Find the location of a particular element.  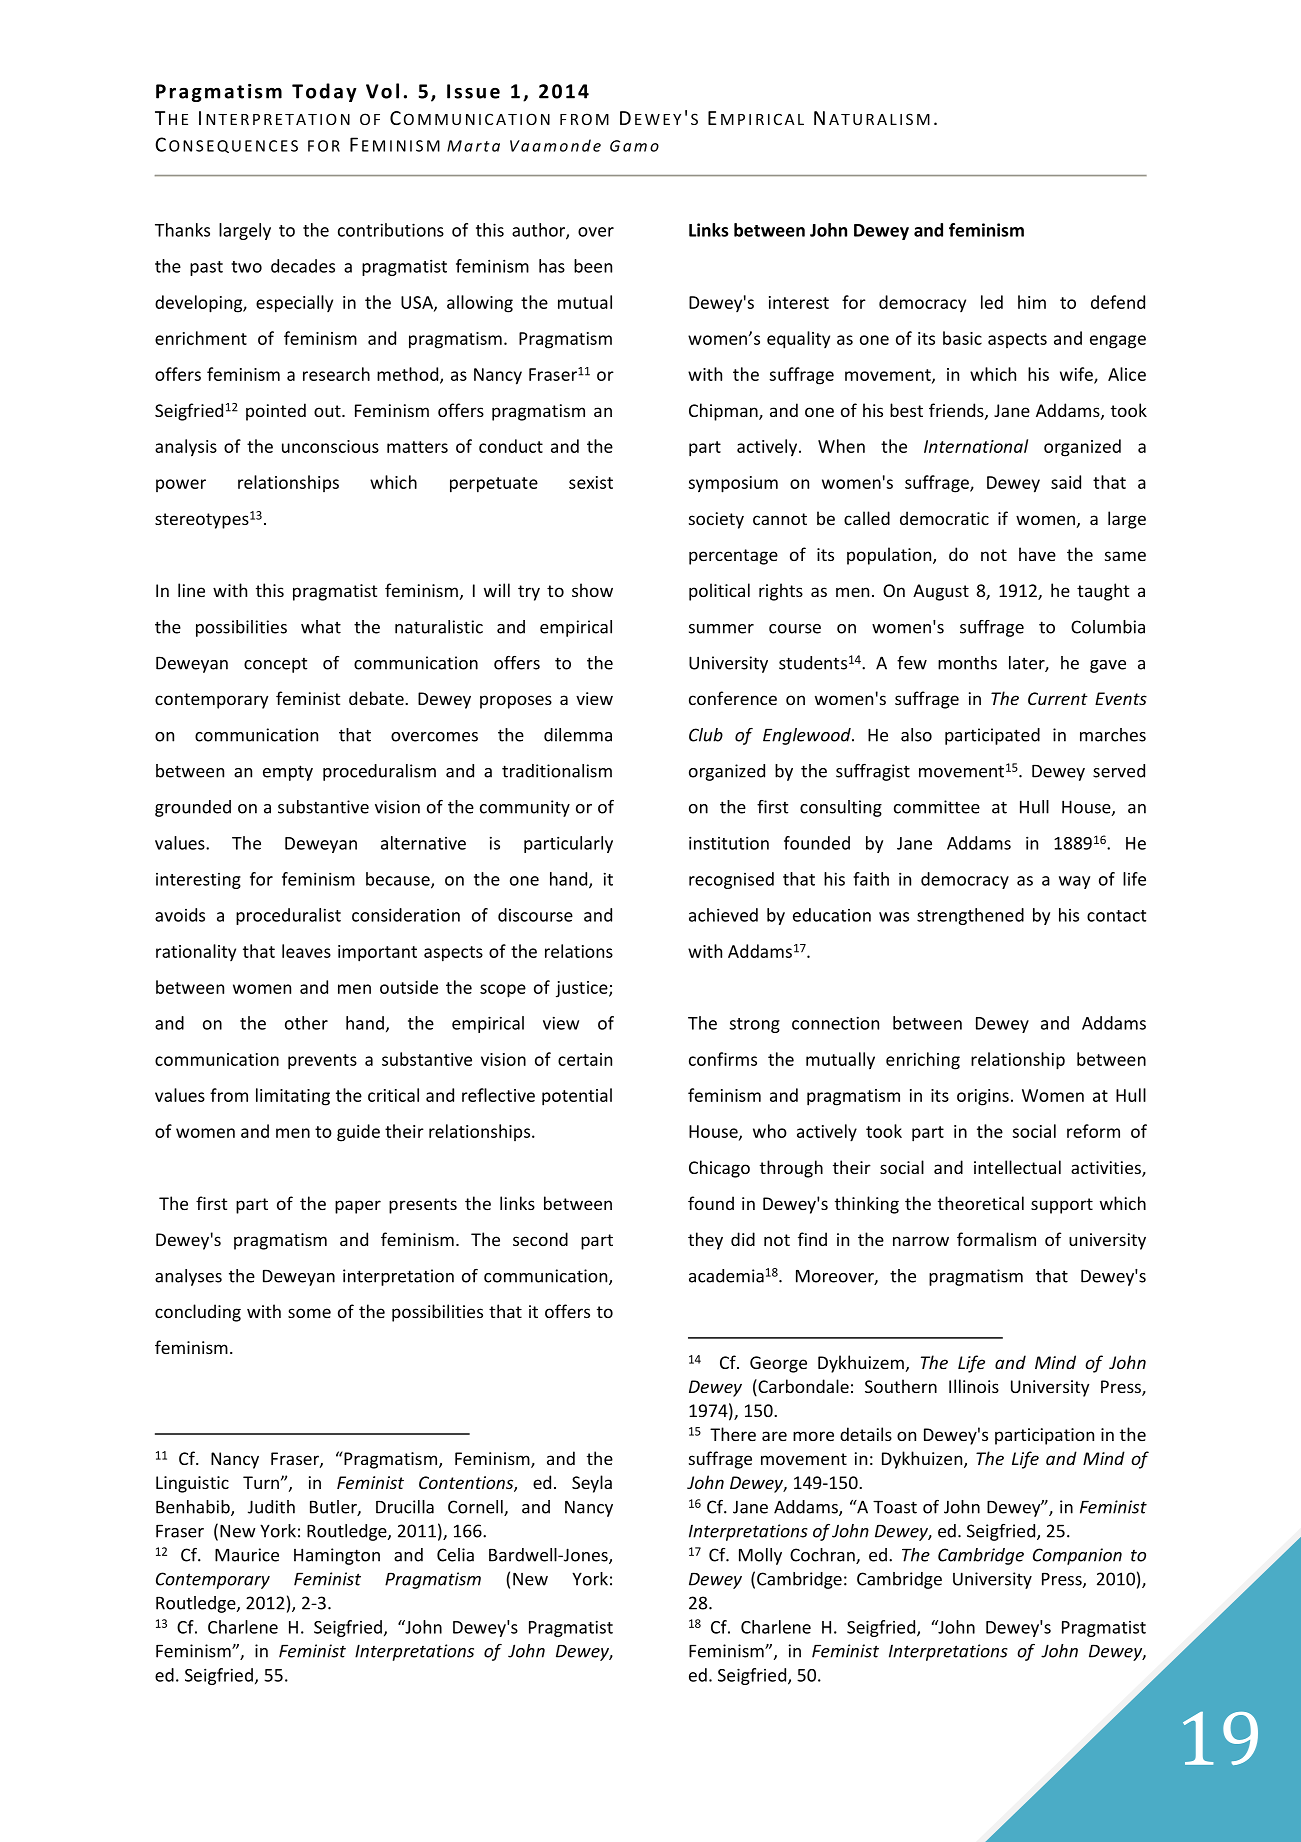

potential is located at coordinates (577, 1097).
